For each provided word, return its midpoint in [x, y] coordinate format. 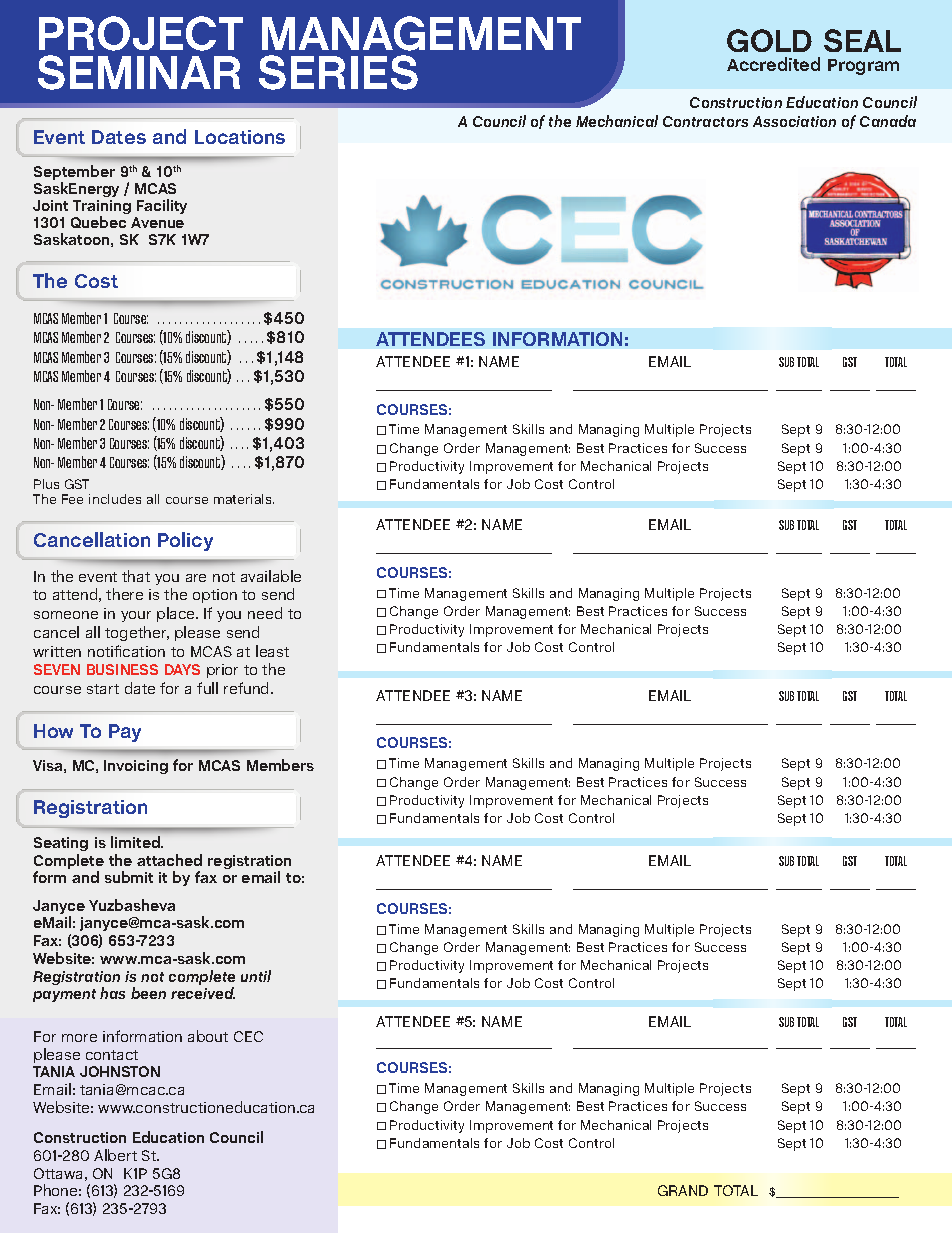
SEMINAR [139, 72]
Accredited [773, 64]
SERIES [338, 72]
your [136, 616]
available [271, 576]
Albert [115, 1155]
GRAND [683, 1190]
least [272, 651]
